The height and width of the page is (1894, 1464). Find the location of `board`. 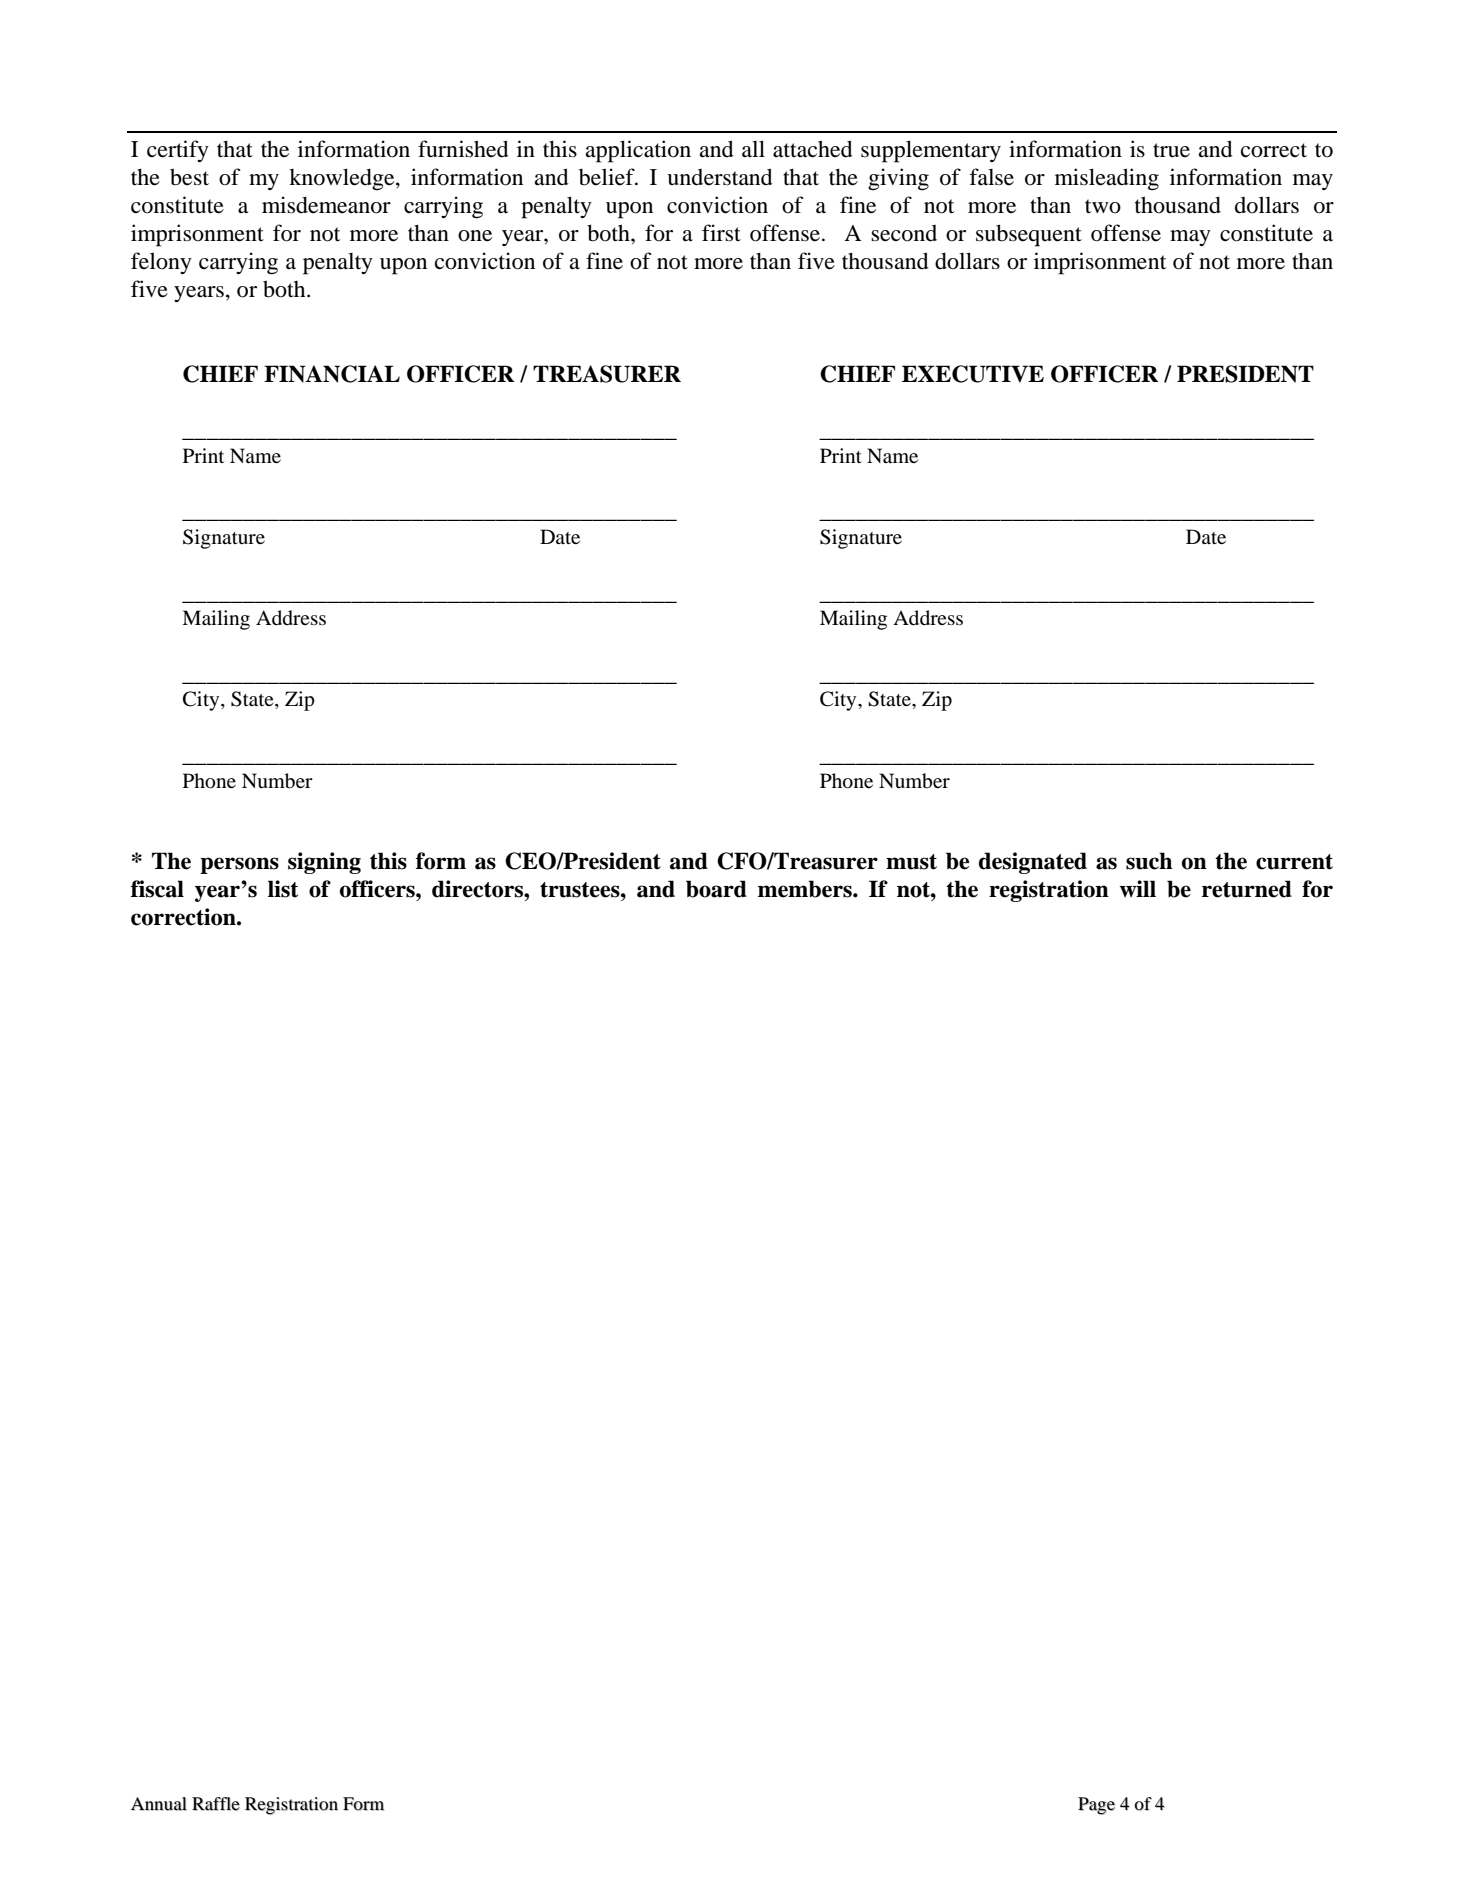

board is located at coordinates (716, 889).
